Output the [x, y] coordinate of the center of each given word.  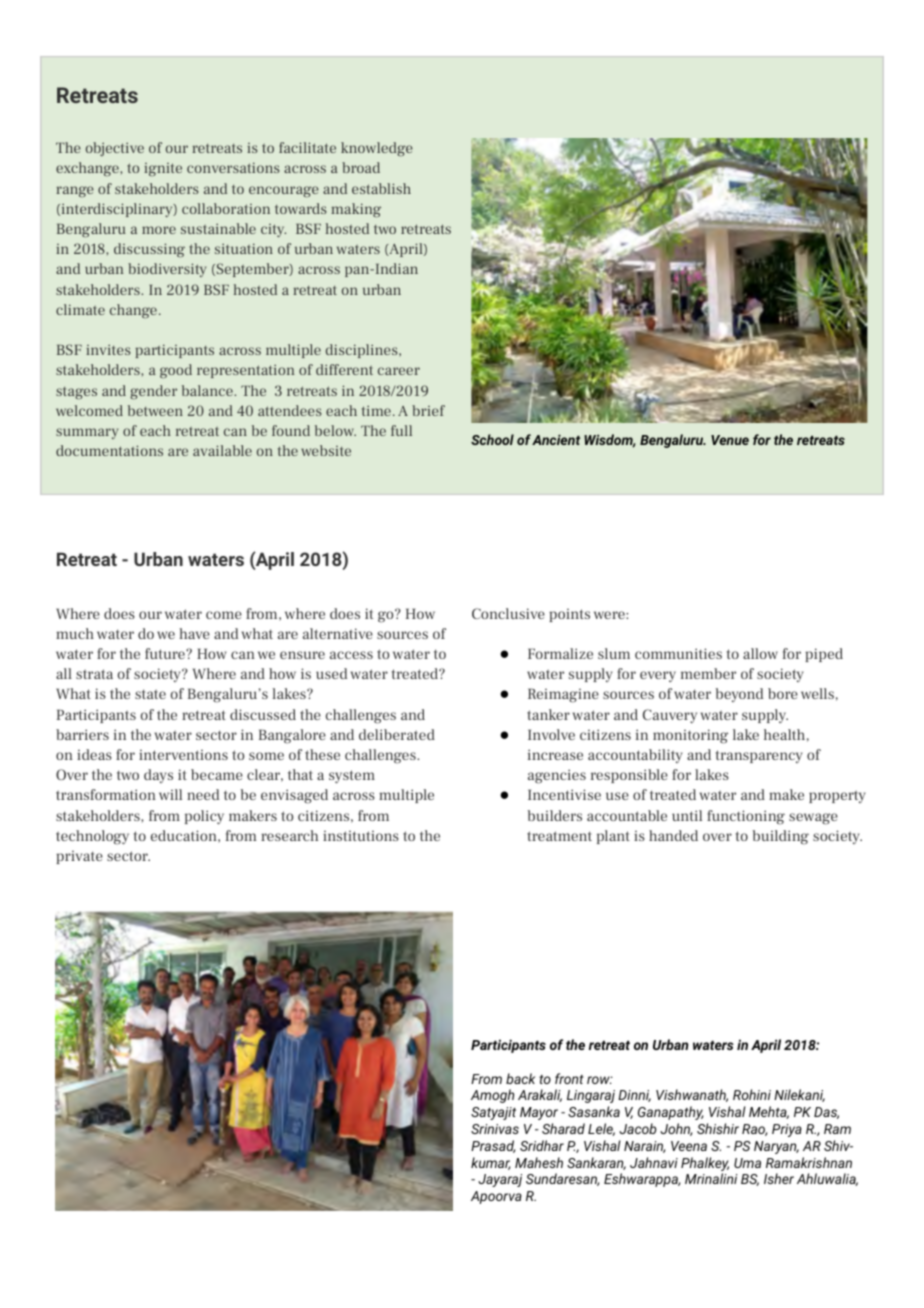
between [155, 410]
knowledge [377, 149]
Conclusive [508, 613]
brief [428, 410]
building [781, 837]
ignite [163, 169]
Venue [730, 440]
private [79, 857]
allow [760, 653]
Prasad [493, 1146]
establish [381, 188]
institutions [361, 836]
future [166, 653]
